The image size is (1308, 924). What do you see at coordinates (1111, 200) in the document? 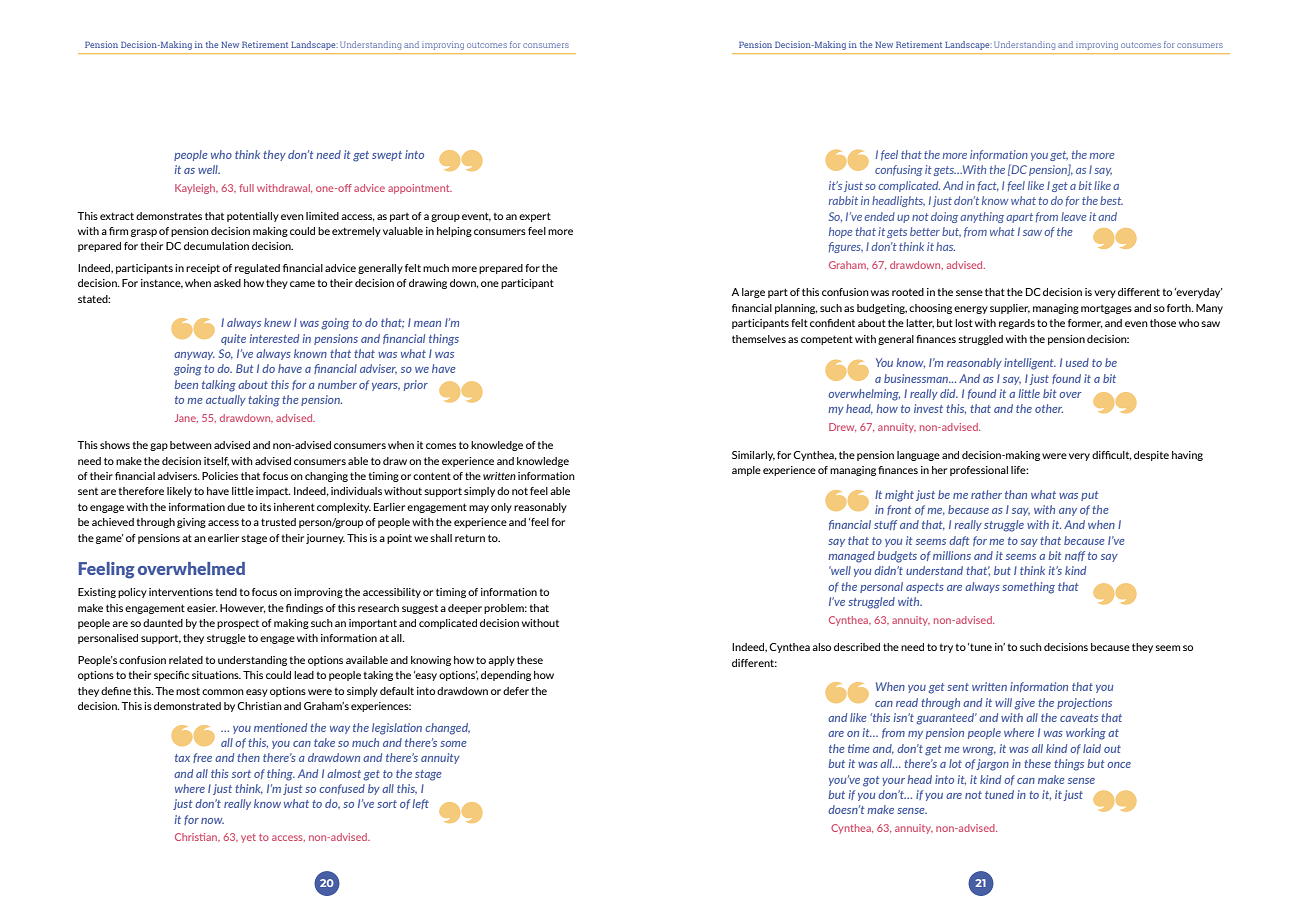
I see `best` at bounding box center [1111, 200].
